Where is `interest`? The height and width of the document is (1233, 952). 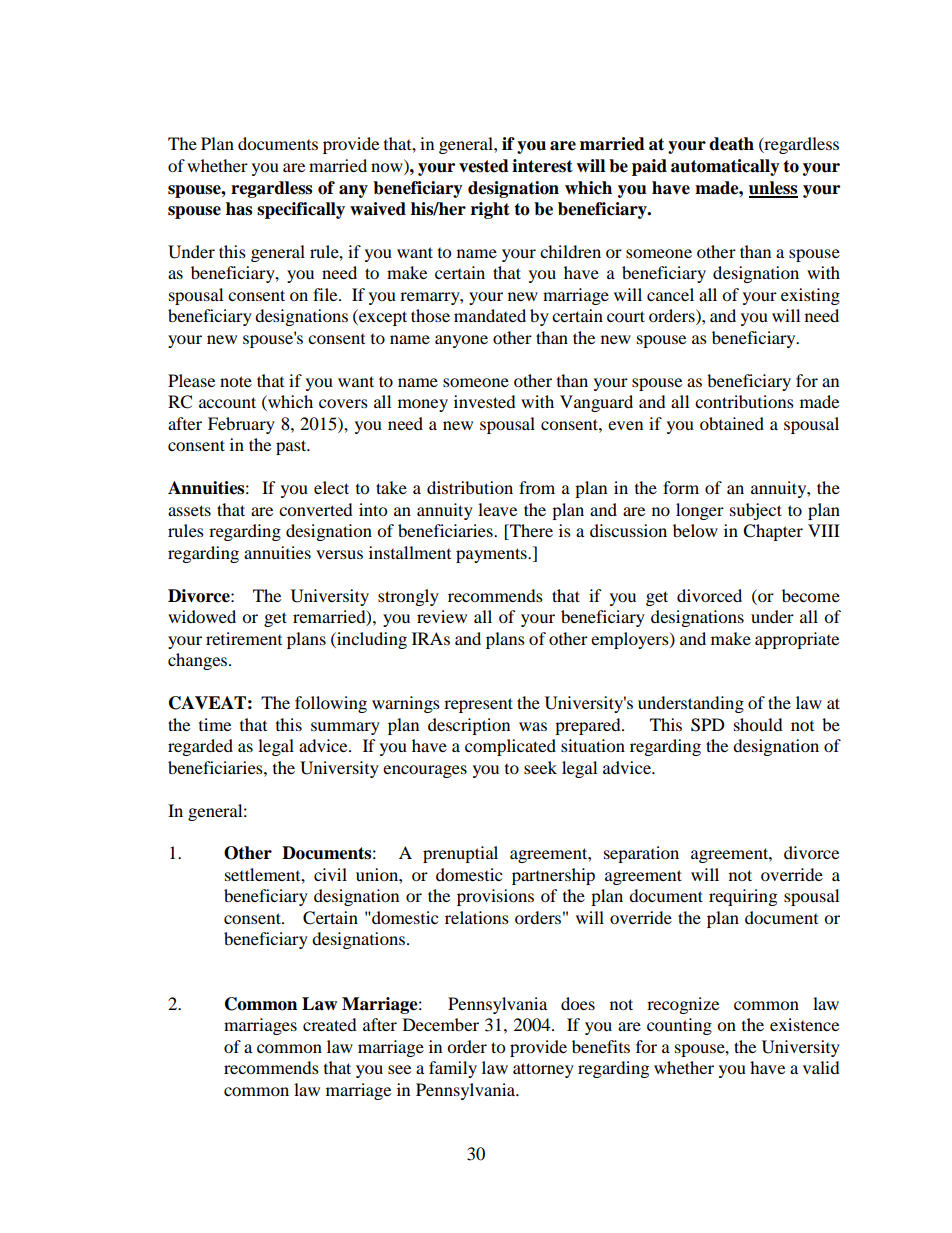 interest is located at coordinates (542, 166).
